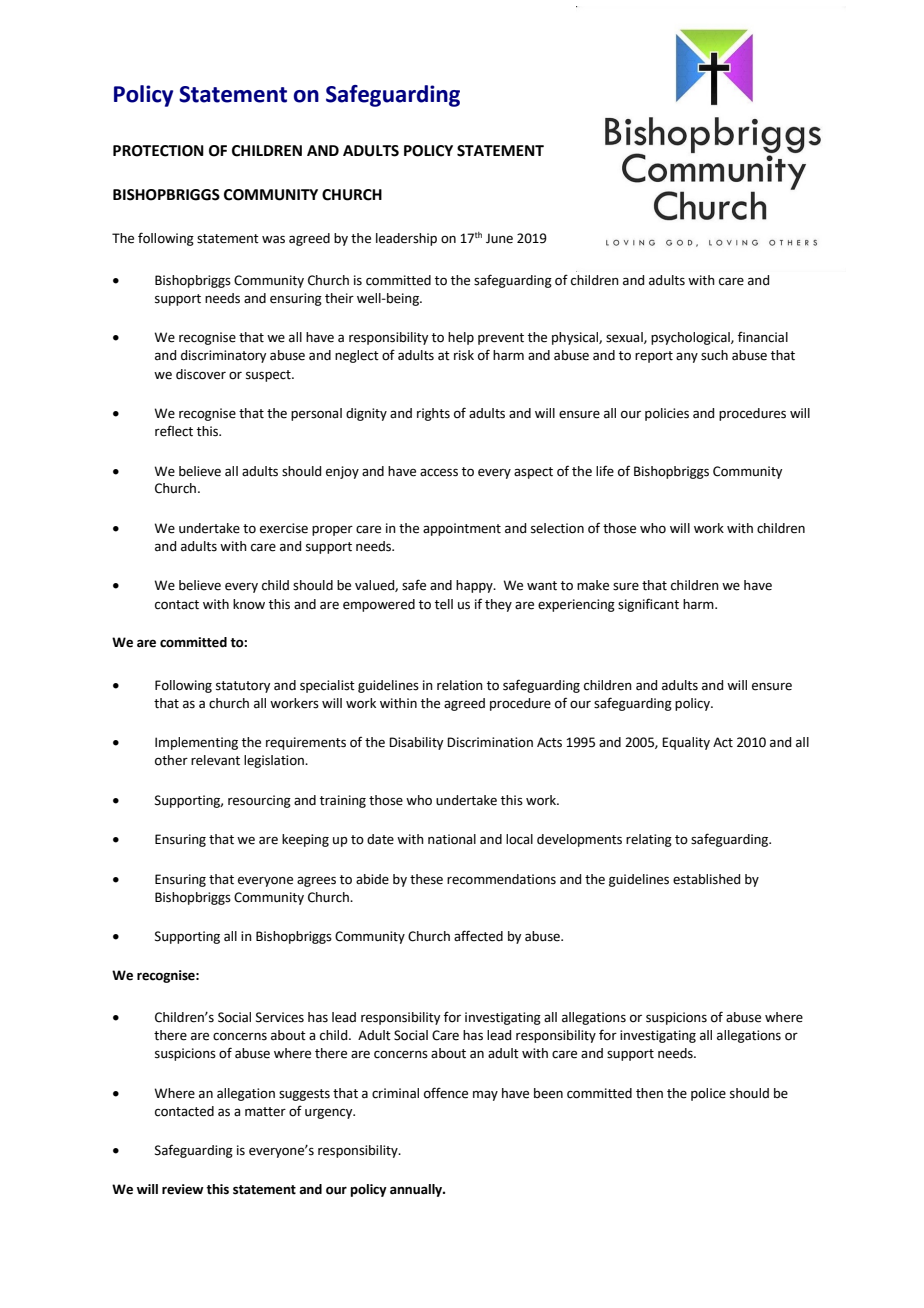 The width and height of the screenshot is (924, 1308). What do you see at coordinates (499, 238) in the screenshot?
I see `June` at bounding box center [499, 238].
